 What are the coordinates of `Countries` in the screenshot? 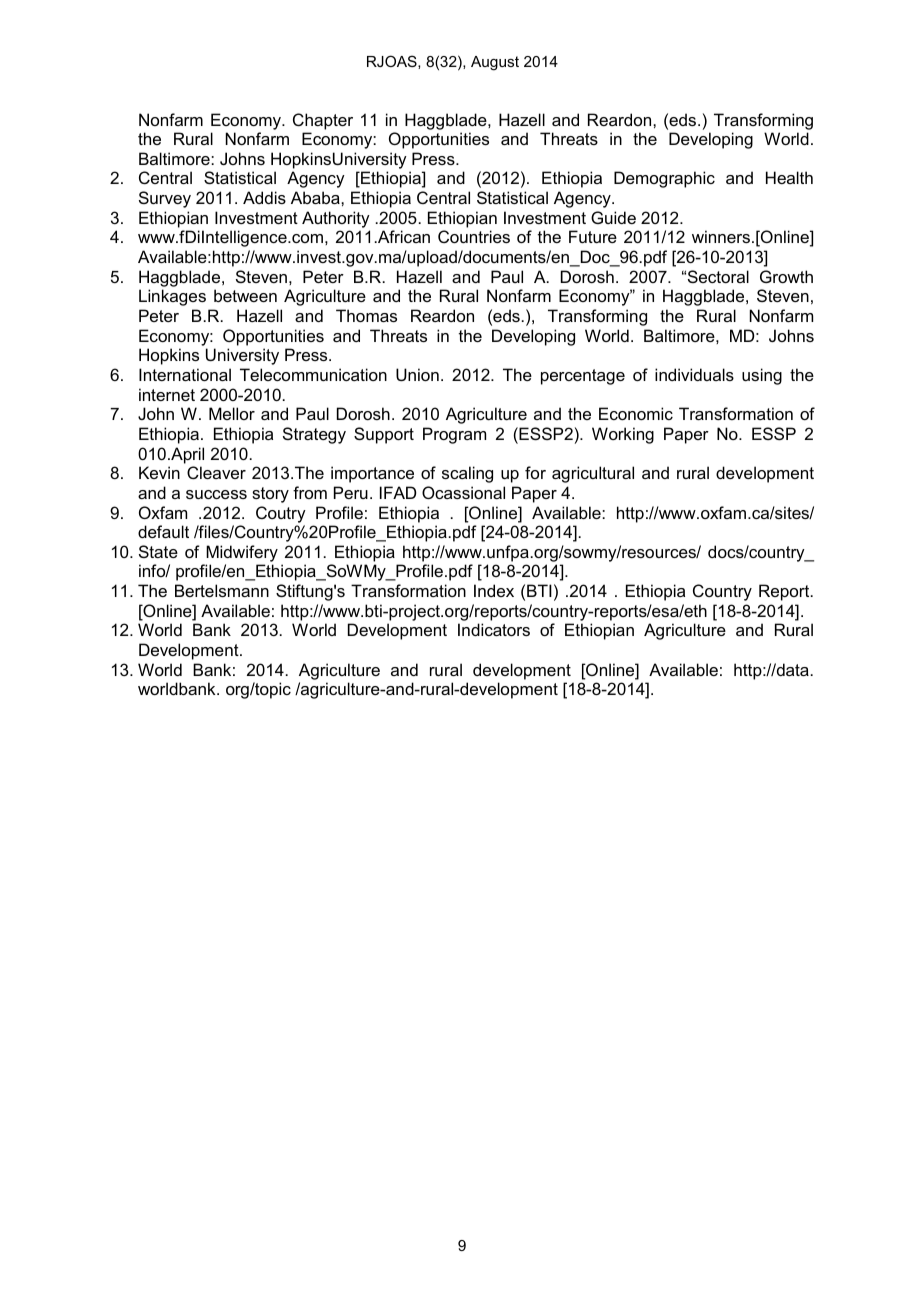 It's located at (474, 236).
